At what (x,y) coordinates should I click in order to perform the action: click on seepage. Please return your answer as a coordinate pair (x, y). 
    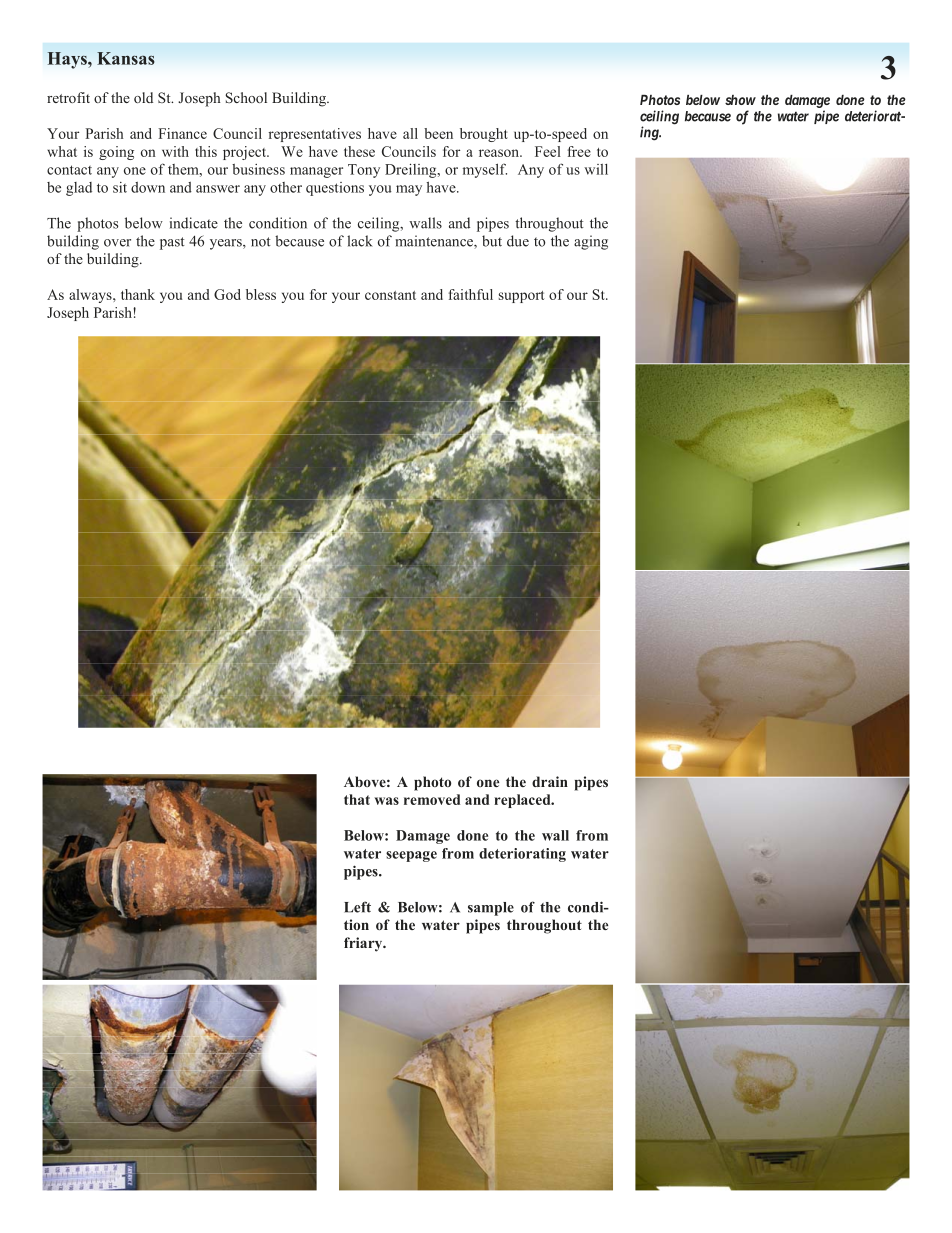
    Looking at the image, I should click on (411, 856).
